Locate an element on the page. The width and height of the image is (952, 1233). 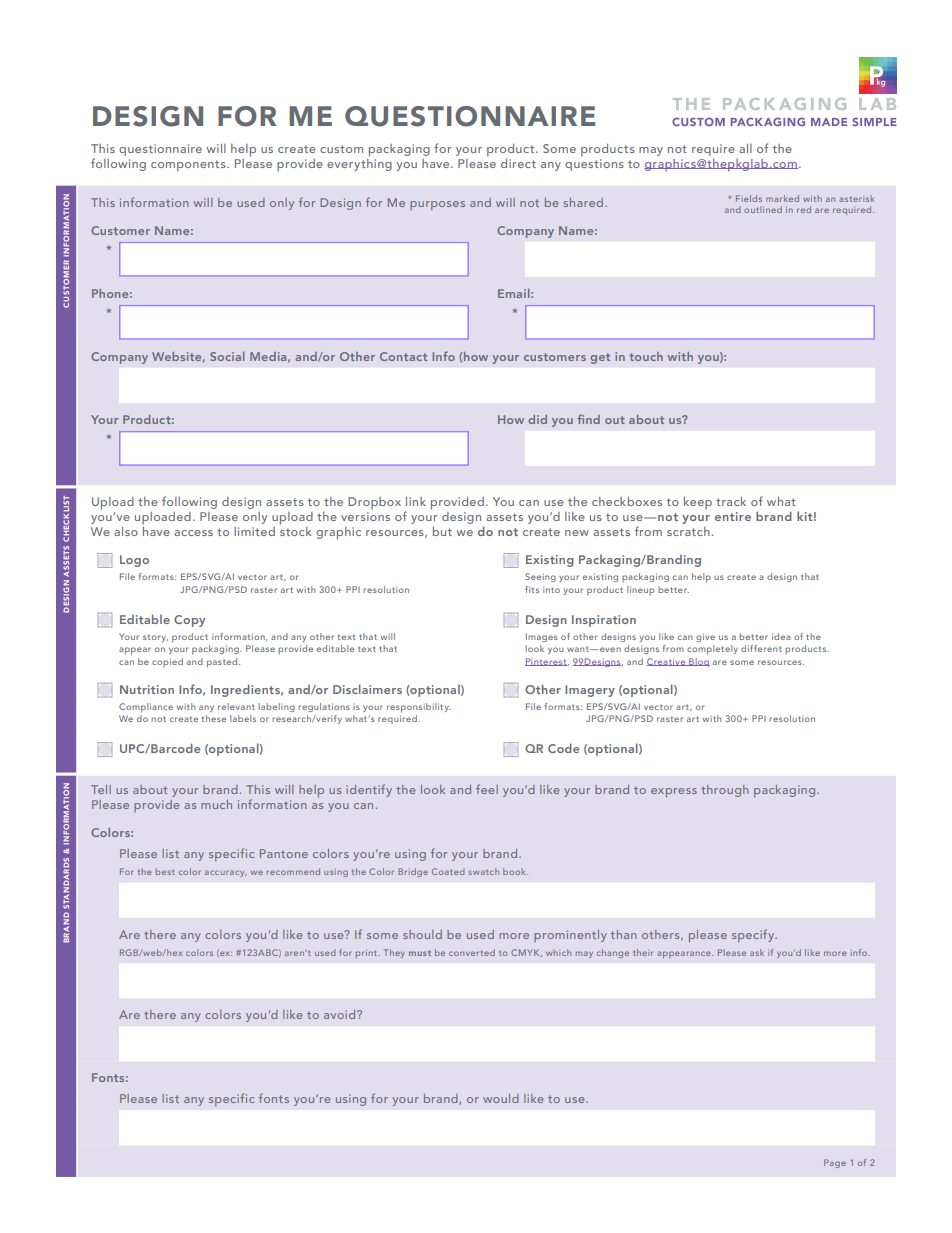
components is located at coordinates (189, 166).
